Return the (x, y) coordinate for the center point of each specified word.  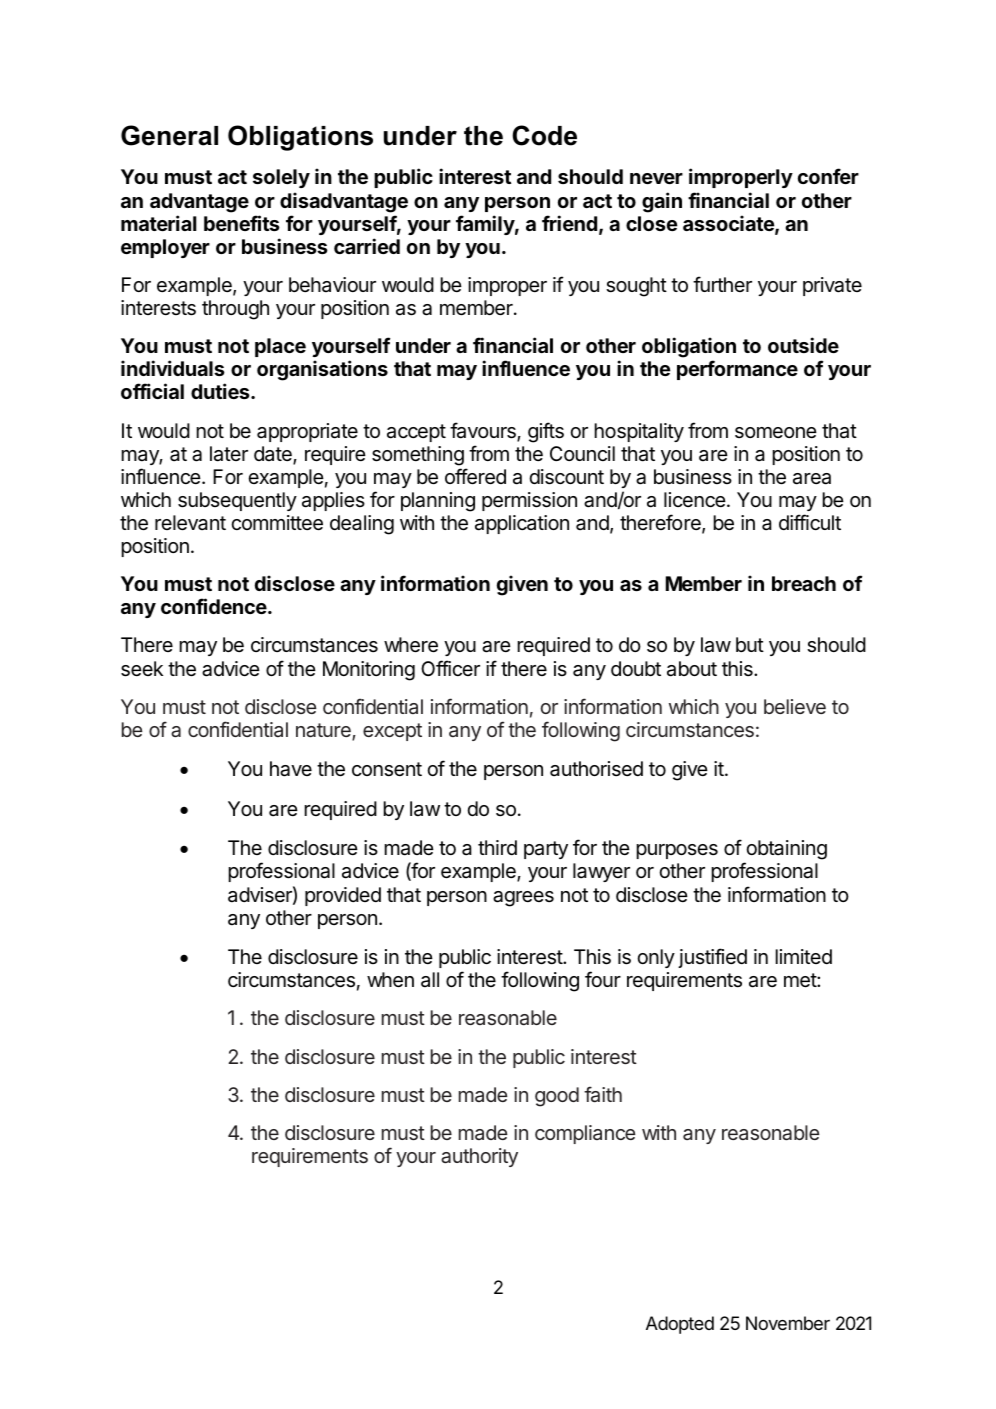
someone (776, 433)
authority (479, 1157)
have (291, 769)
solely (281, 178)
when (390, 980)
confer (828, 176)
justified (712, 958)
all (430, 980)
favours (484, 431)
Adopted (680, 1325)
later (229, 454)
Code (544, 135)
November (788, 1323)
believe (795, 706)
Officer (450, 668)
